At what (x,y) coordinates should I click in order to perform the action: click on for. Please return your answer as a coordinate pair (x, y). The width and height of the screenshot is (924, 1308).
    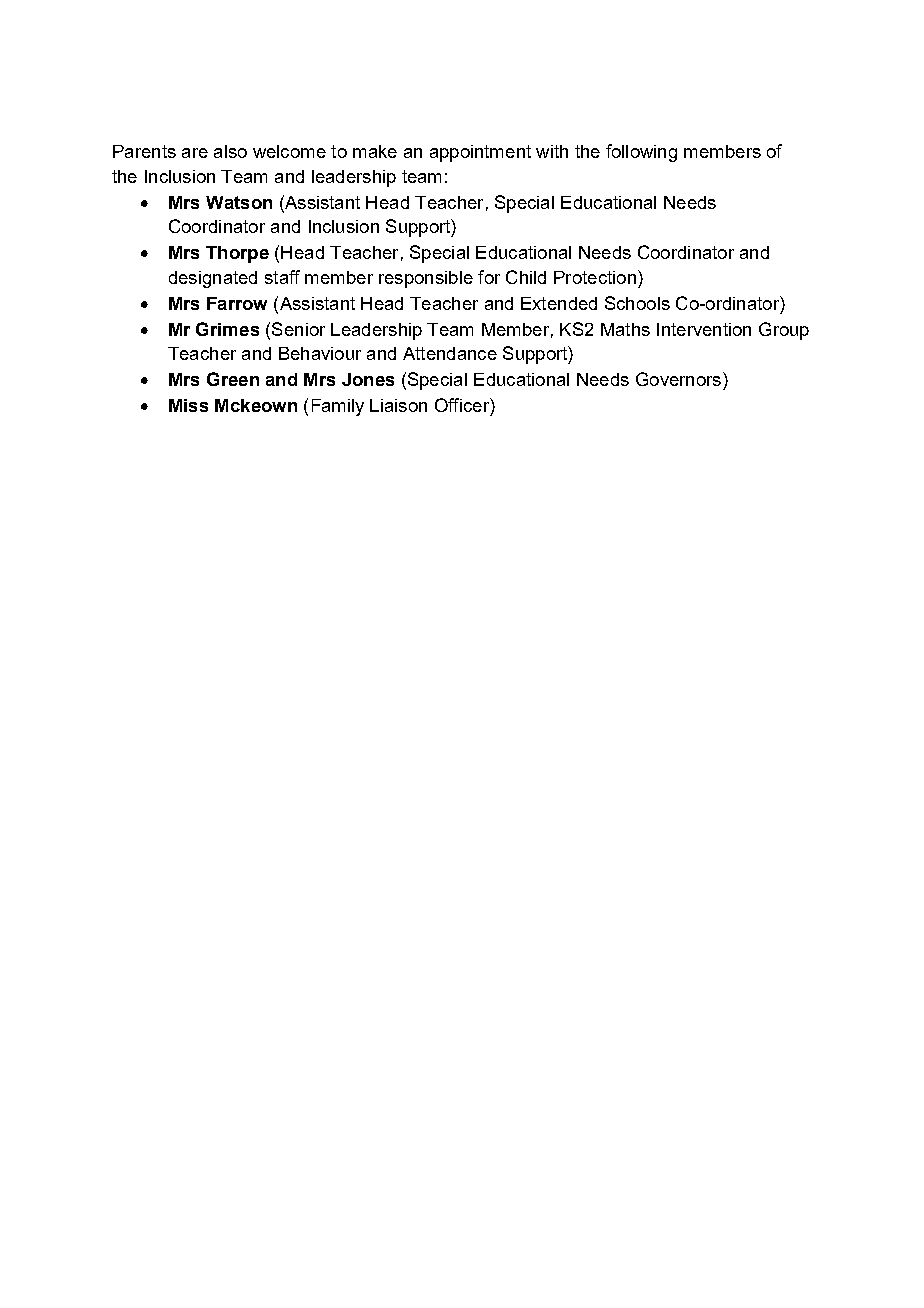
    Looking at the image, I should click on (489, 277).
